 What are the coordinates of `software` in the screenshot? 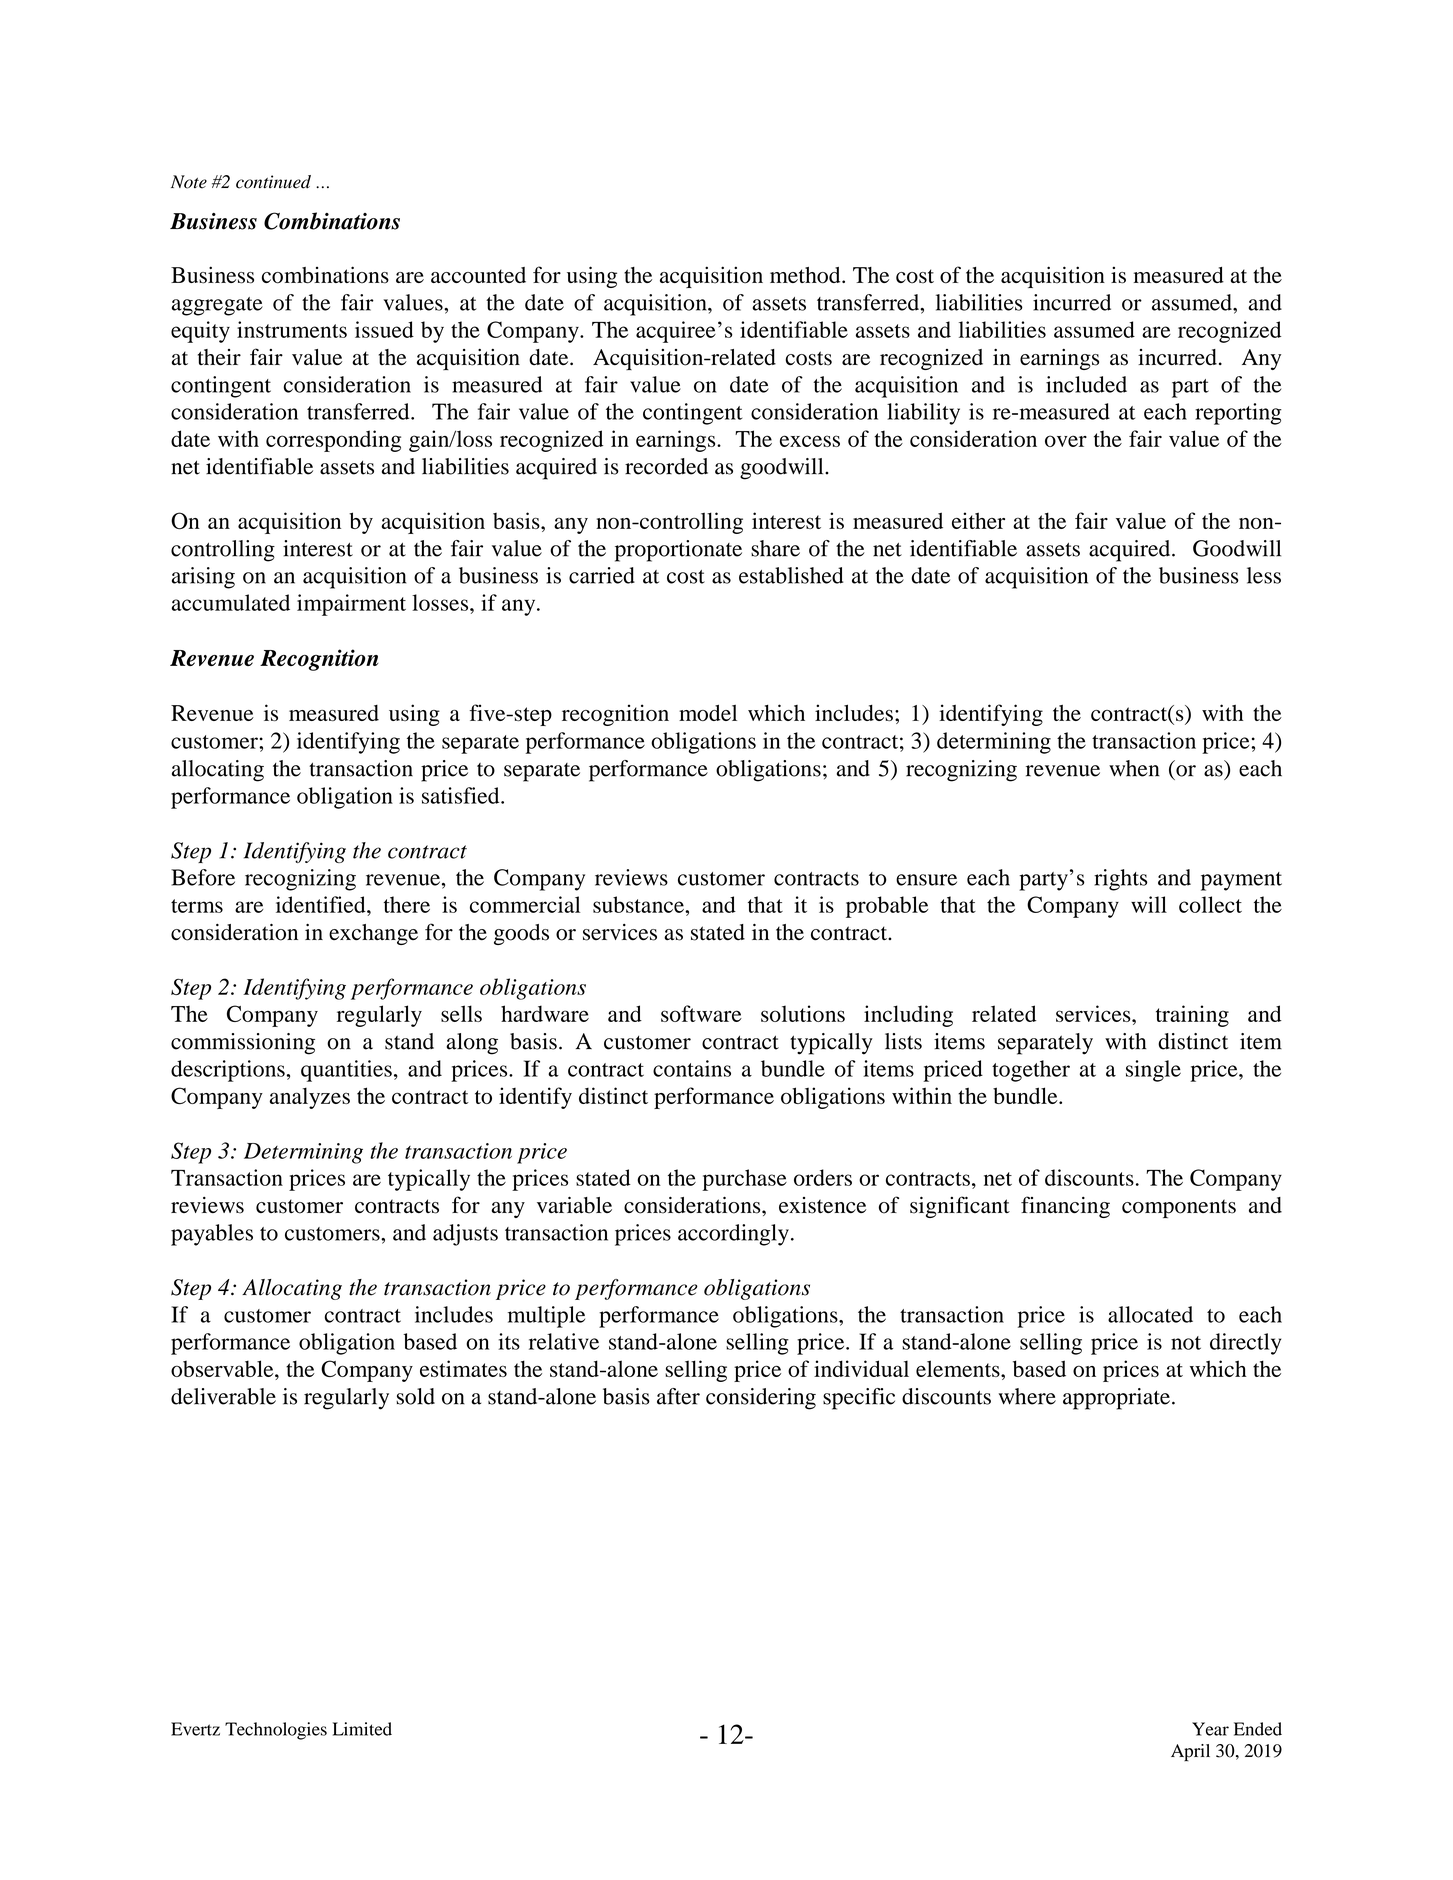 It's located at (701, 1013).
